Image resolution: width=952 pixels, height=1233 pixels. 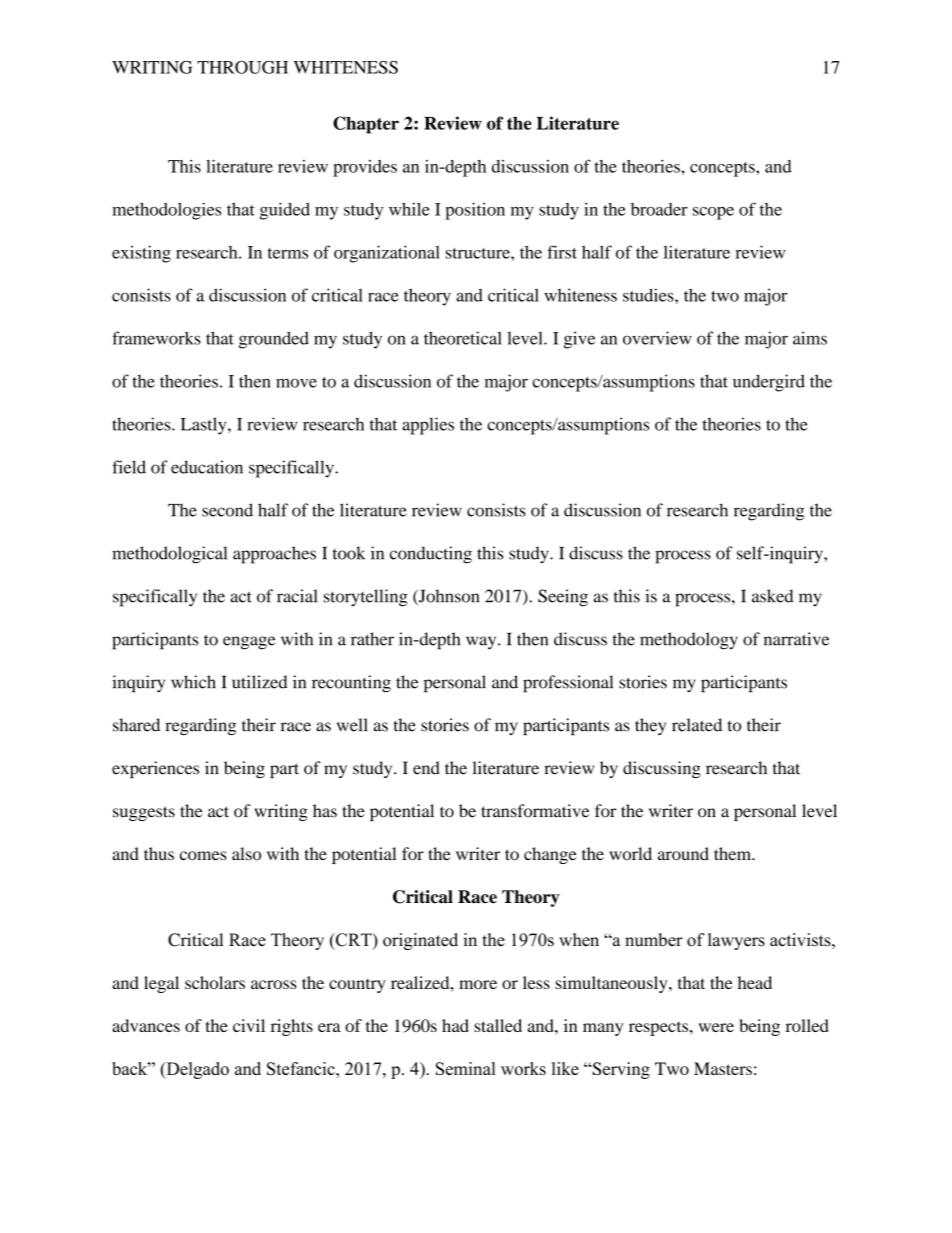 I want to click on methodological, so click(x=169, y=555).
